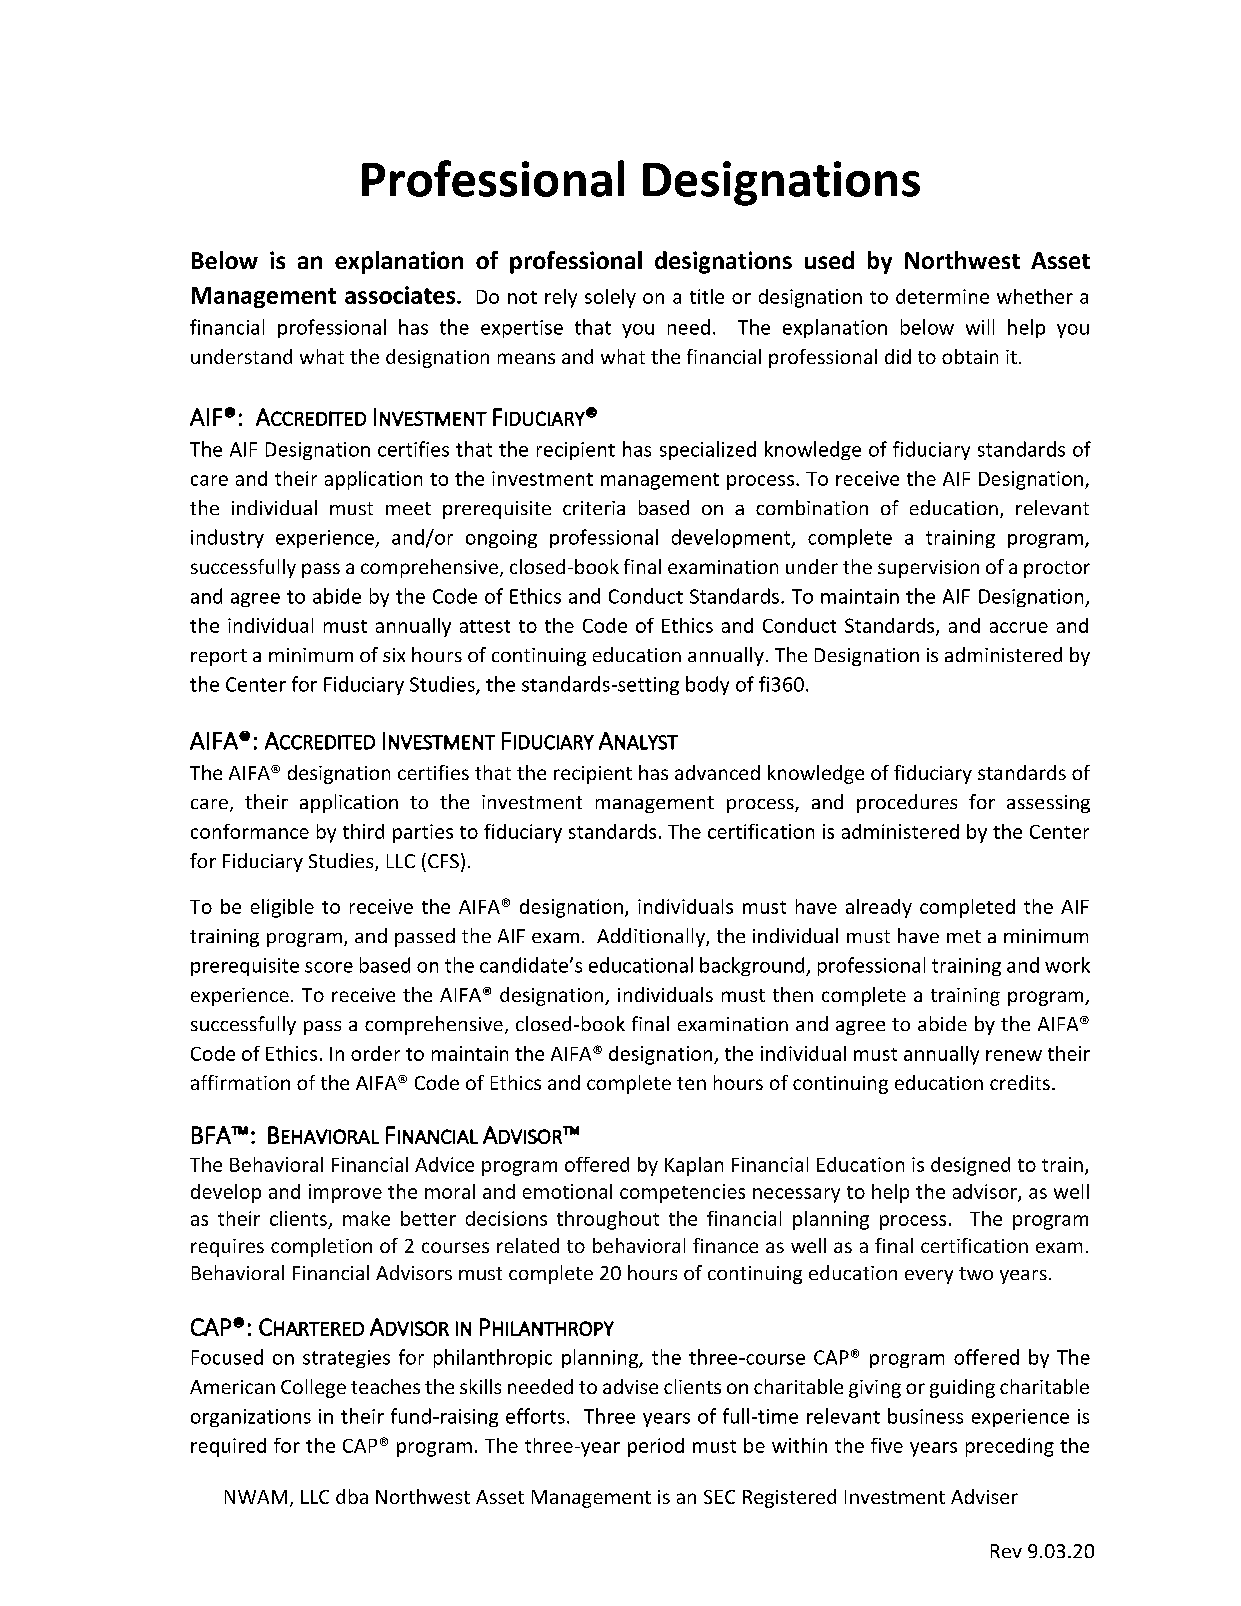 Image resolution: width=1241 pixels, height=1606 pixels. I want to click on met, so click(964, 936).
